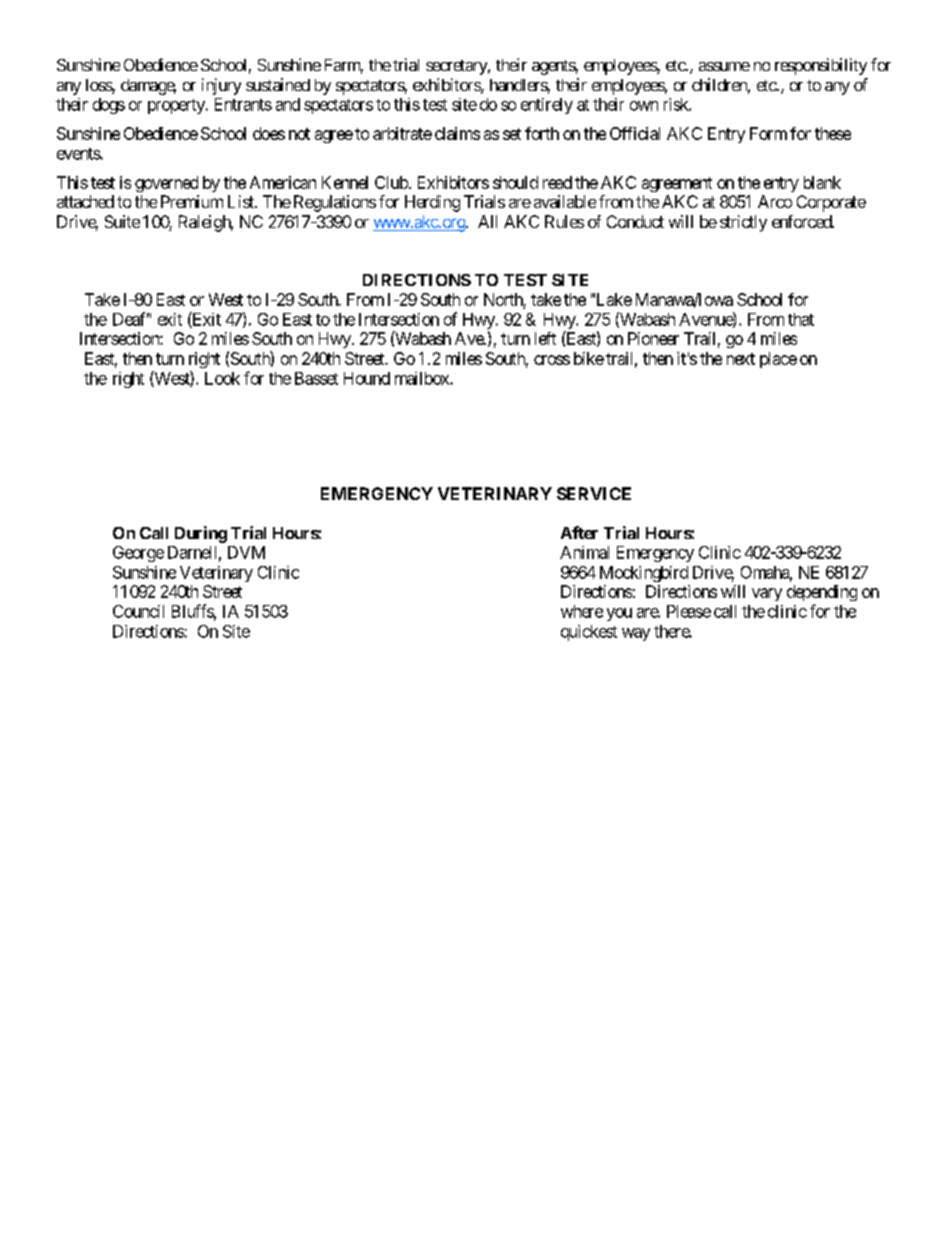 This screenshot has width=952, height=1233. Describe the element at coordinates (821, 66) in the screenshot. I see `responsibility` at that location.
